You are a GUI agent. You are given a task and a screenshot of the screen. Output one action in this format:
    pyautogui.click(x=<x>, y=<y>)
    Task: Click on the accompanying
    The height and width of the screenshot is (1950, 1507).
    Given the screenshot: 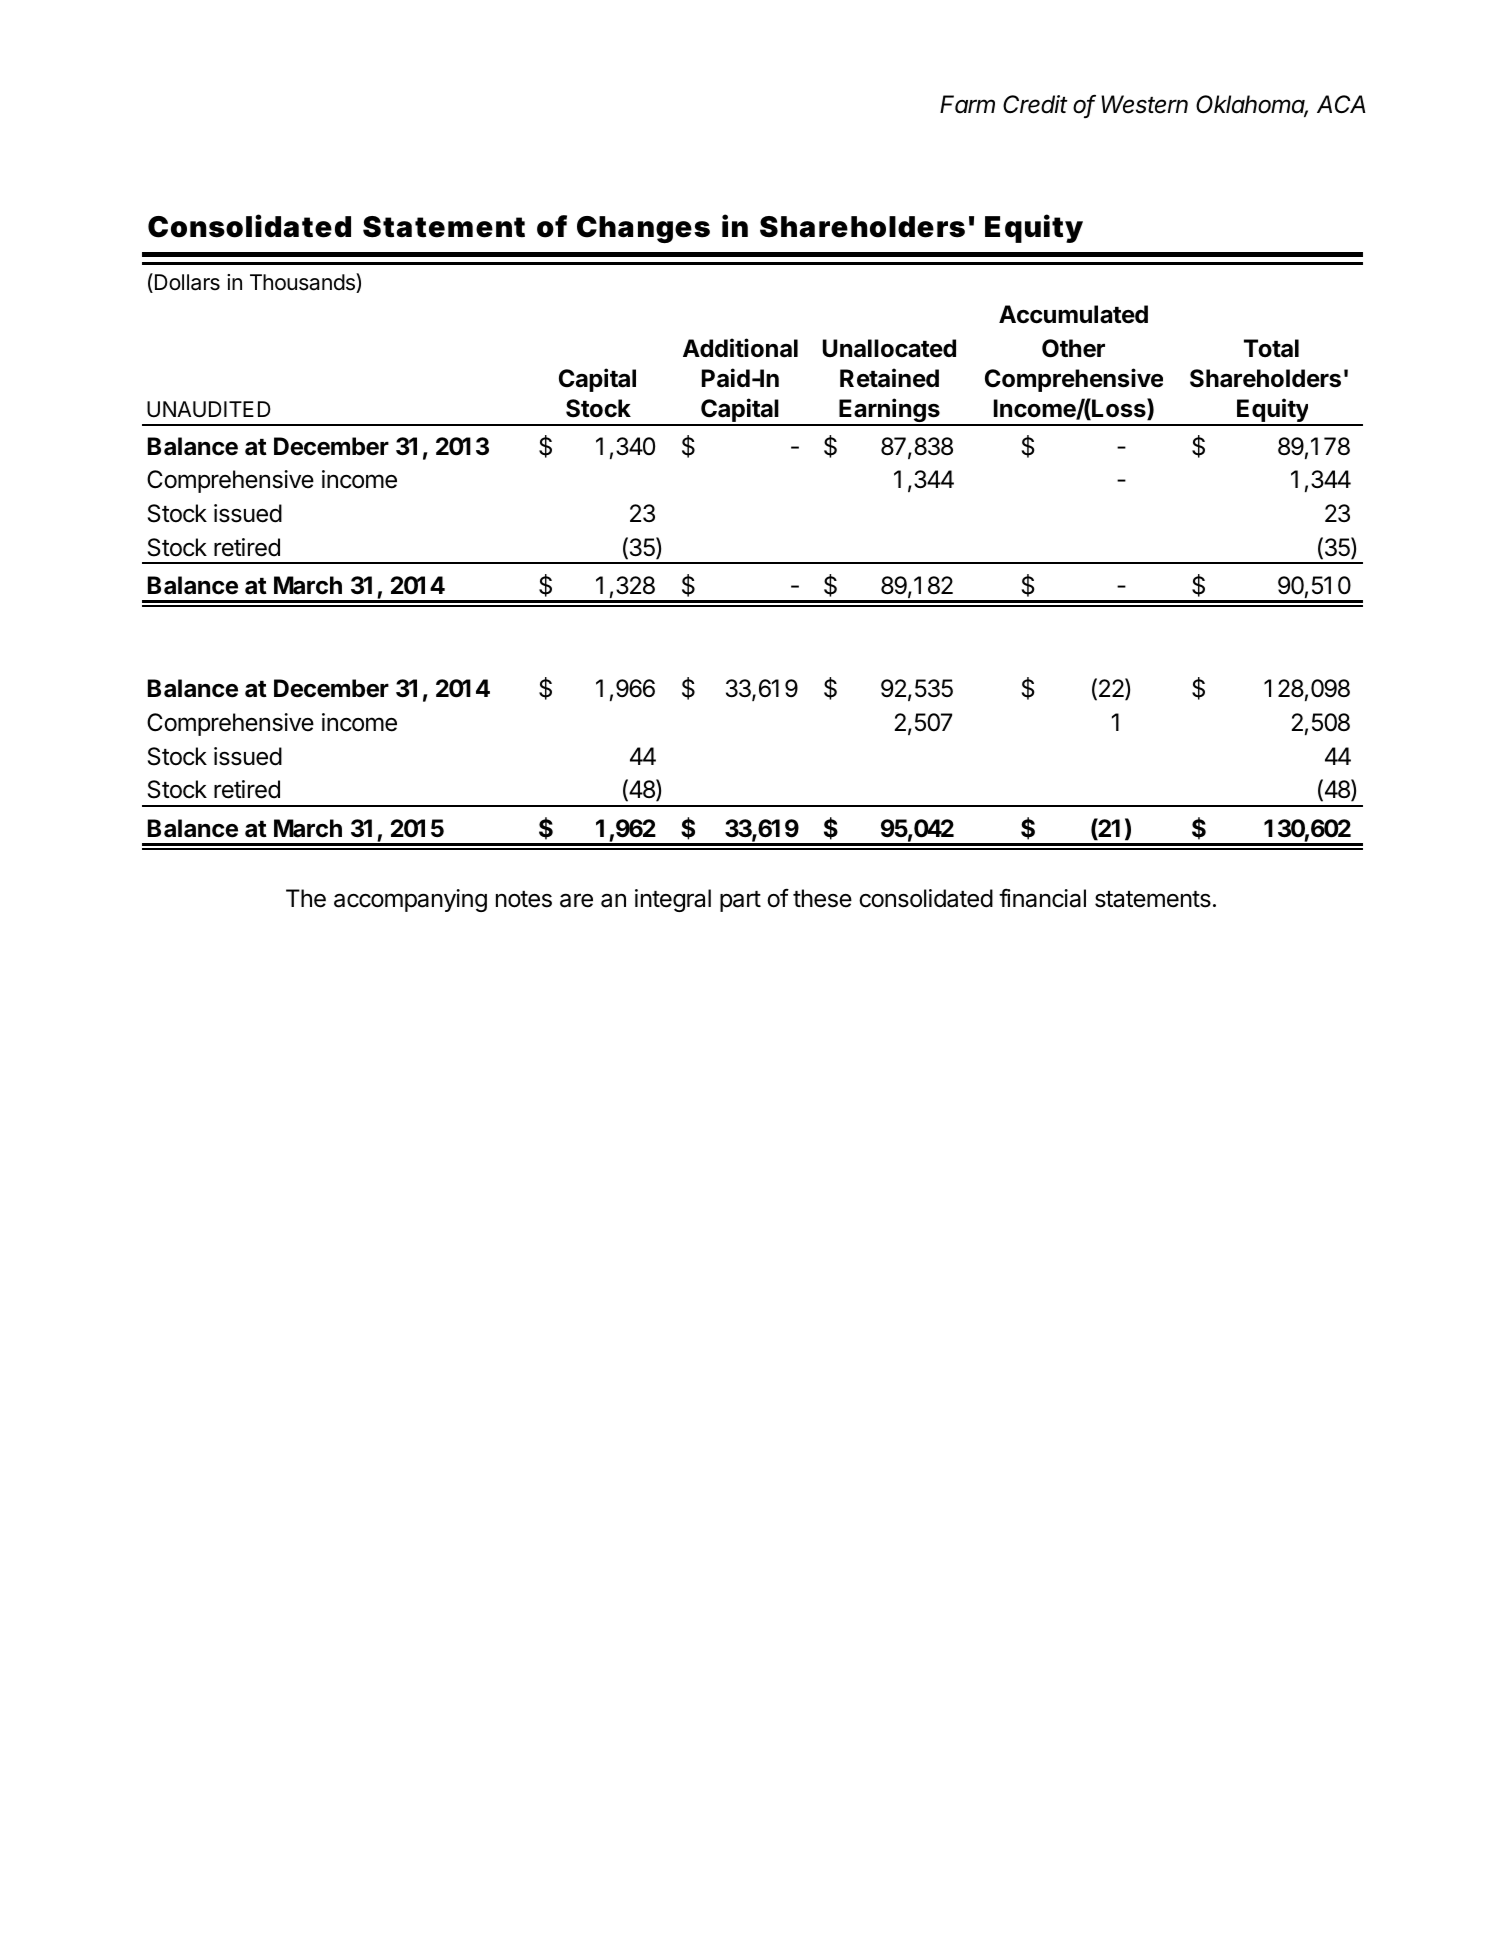 What is the action you would take?
    pyautogui.click(x=410, y=900)
